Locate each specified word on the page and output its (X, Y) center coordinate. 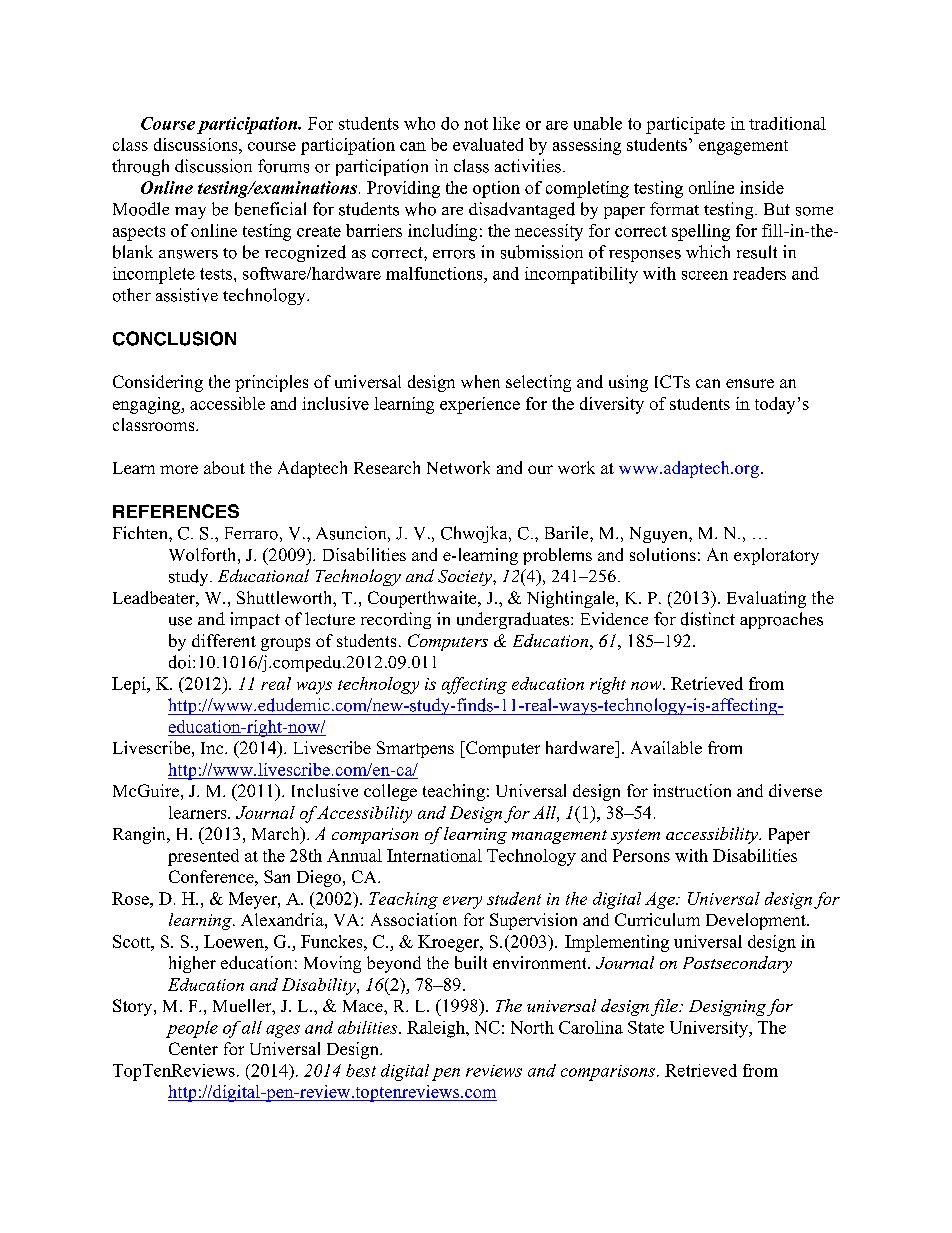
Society (466, 578)
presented (203, 857)
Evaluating (766, 599)
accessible (227, 403)
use (180, 621)
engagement (743, 147)
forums (283, 166)
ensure (750, 383)
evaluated (488, 144)
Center (193, 1048)
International (434, 855)
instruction (692, 790)
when (480, 381)
